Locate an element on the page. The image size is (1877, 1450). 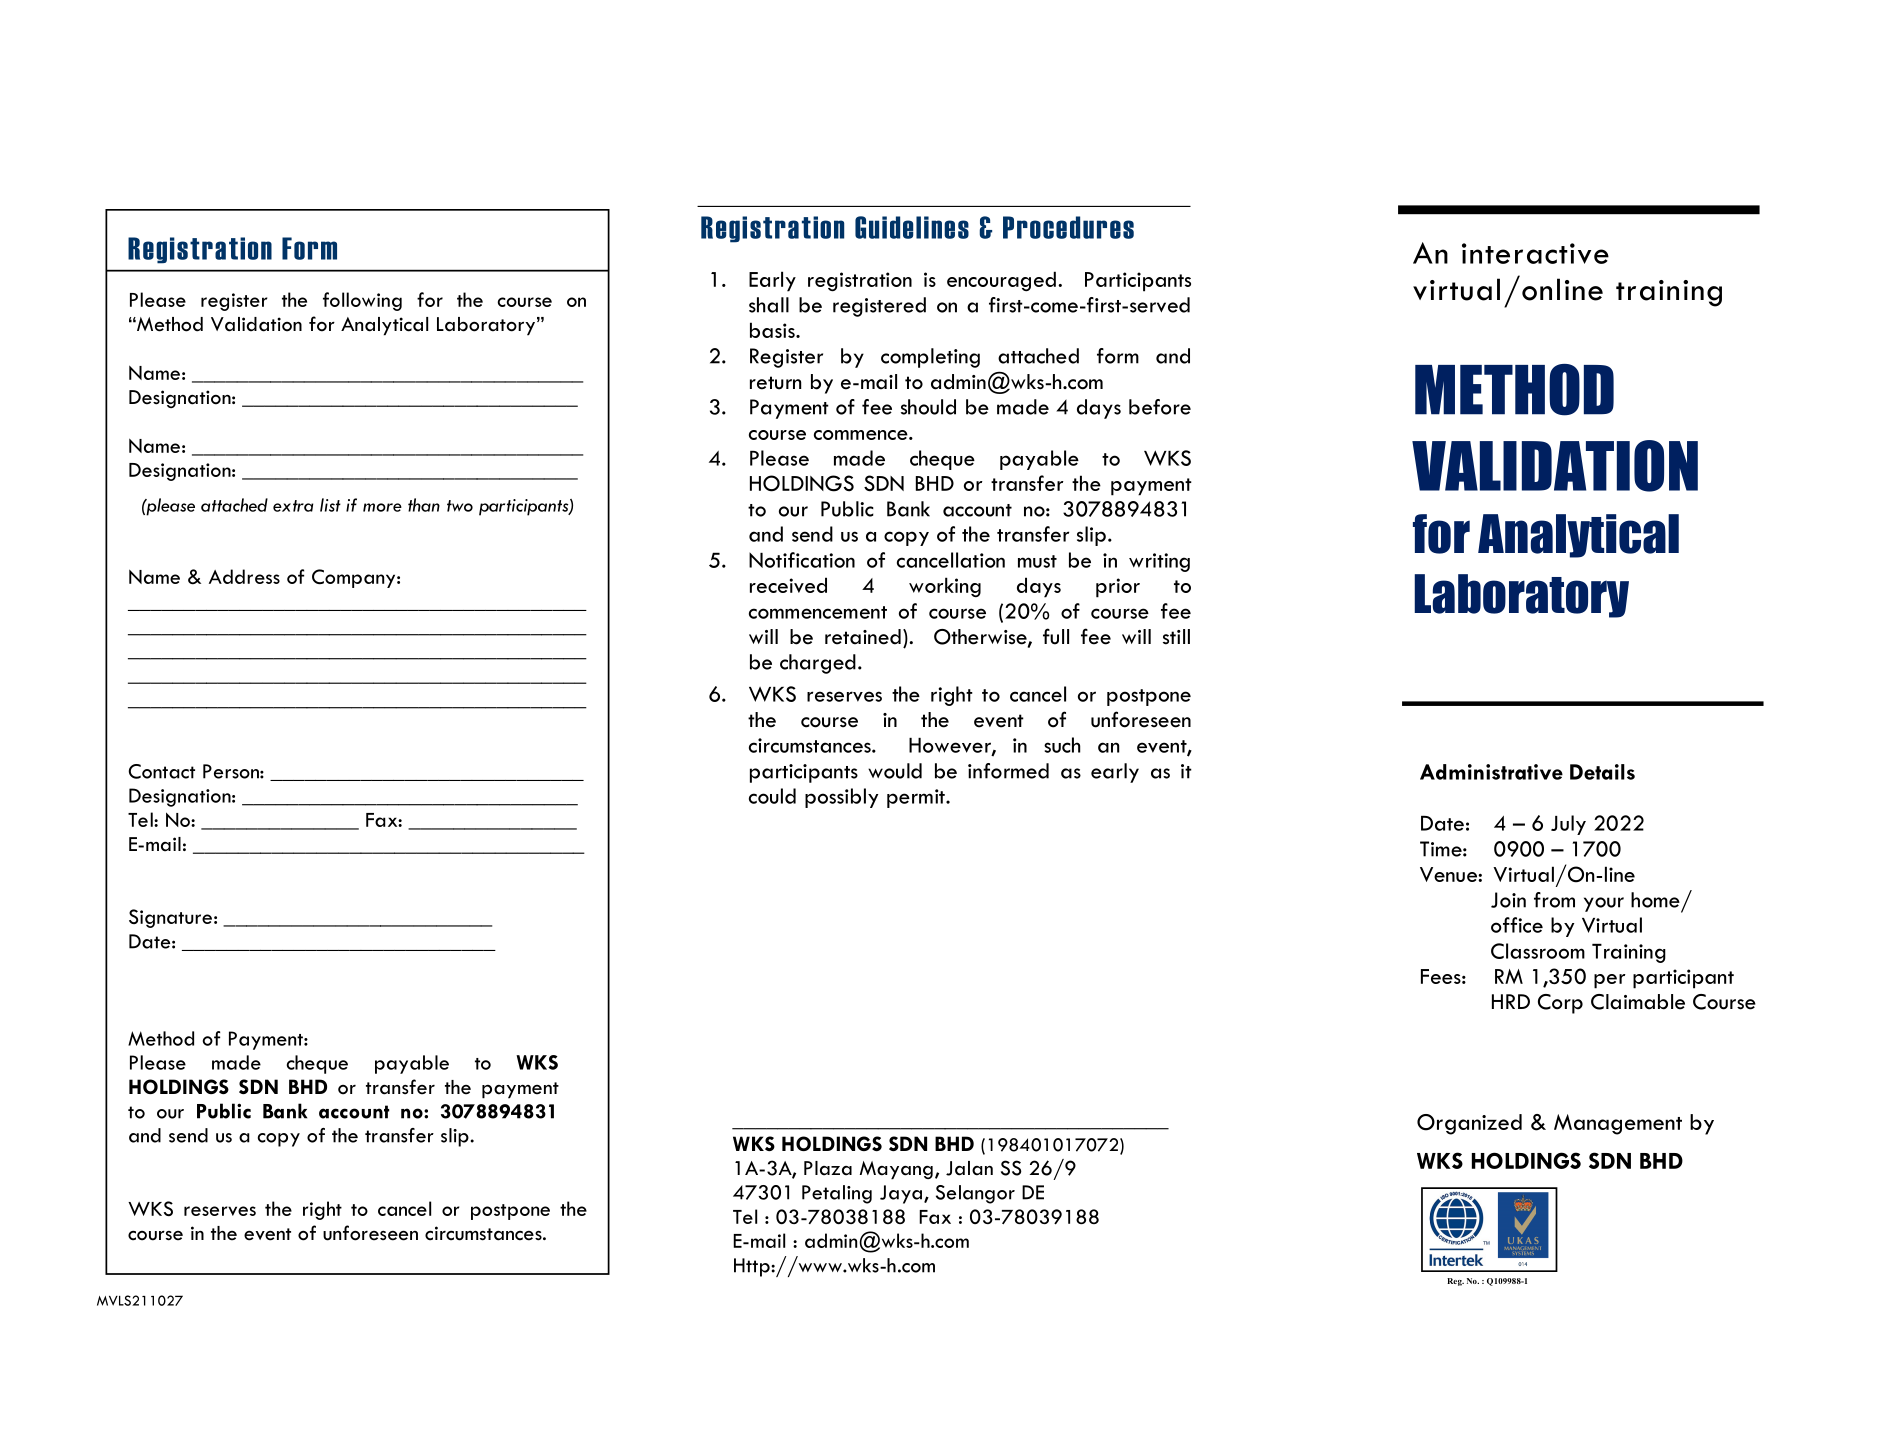
permit is located at coordinates (917, 798).
